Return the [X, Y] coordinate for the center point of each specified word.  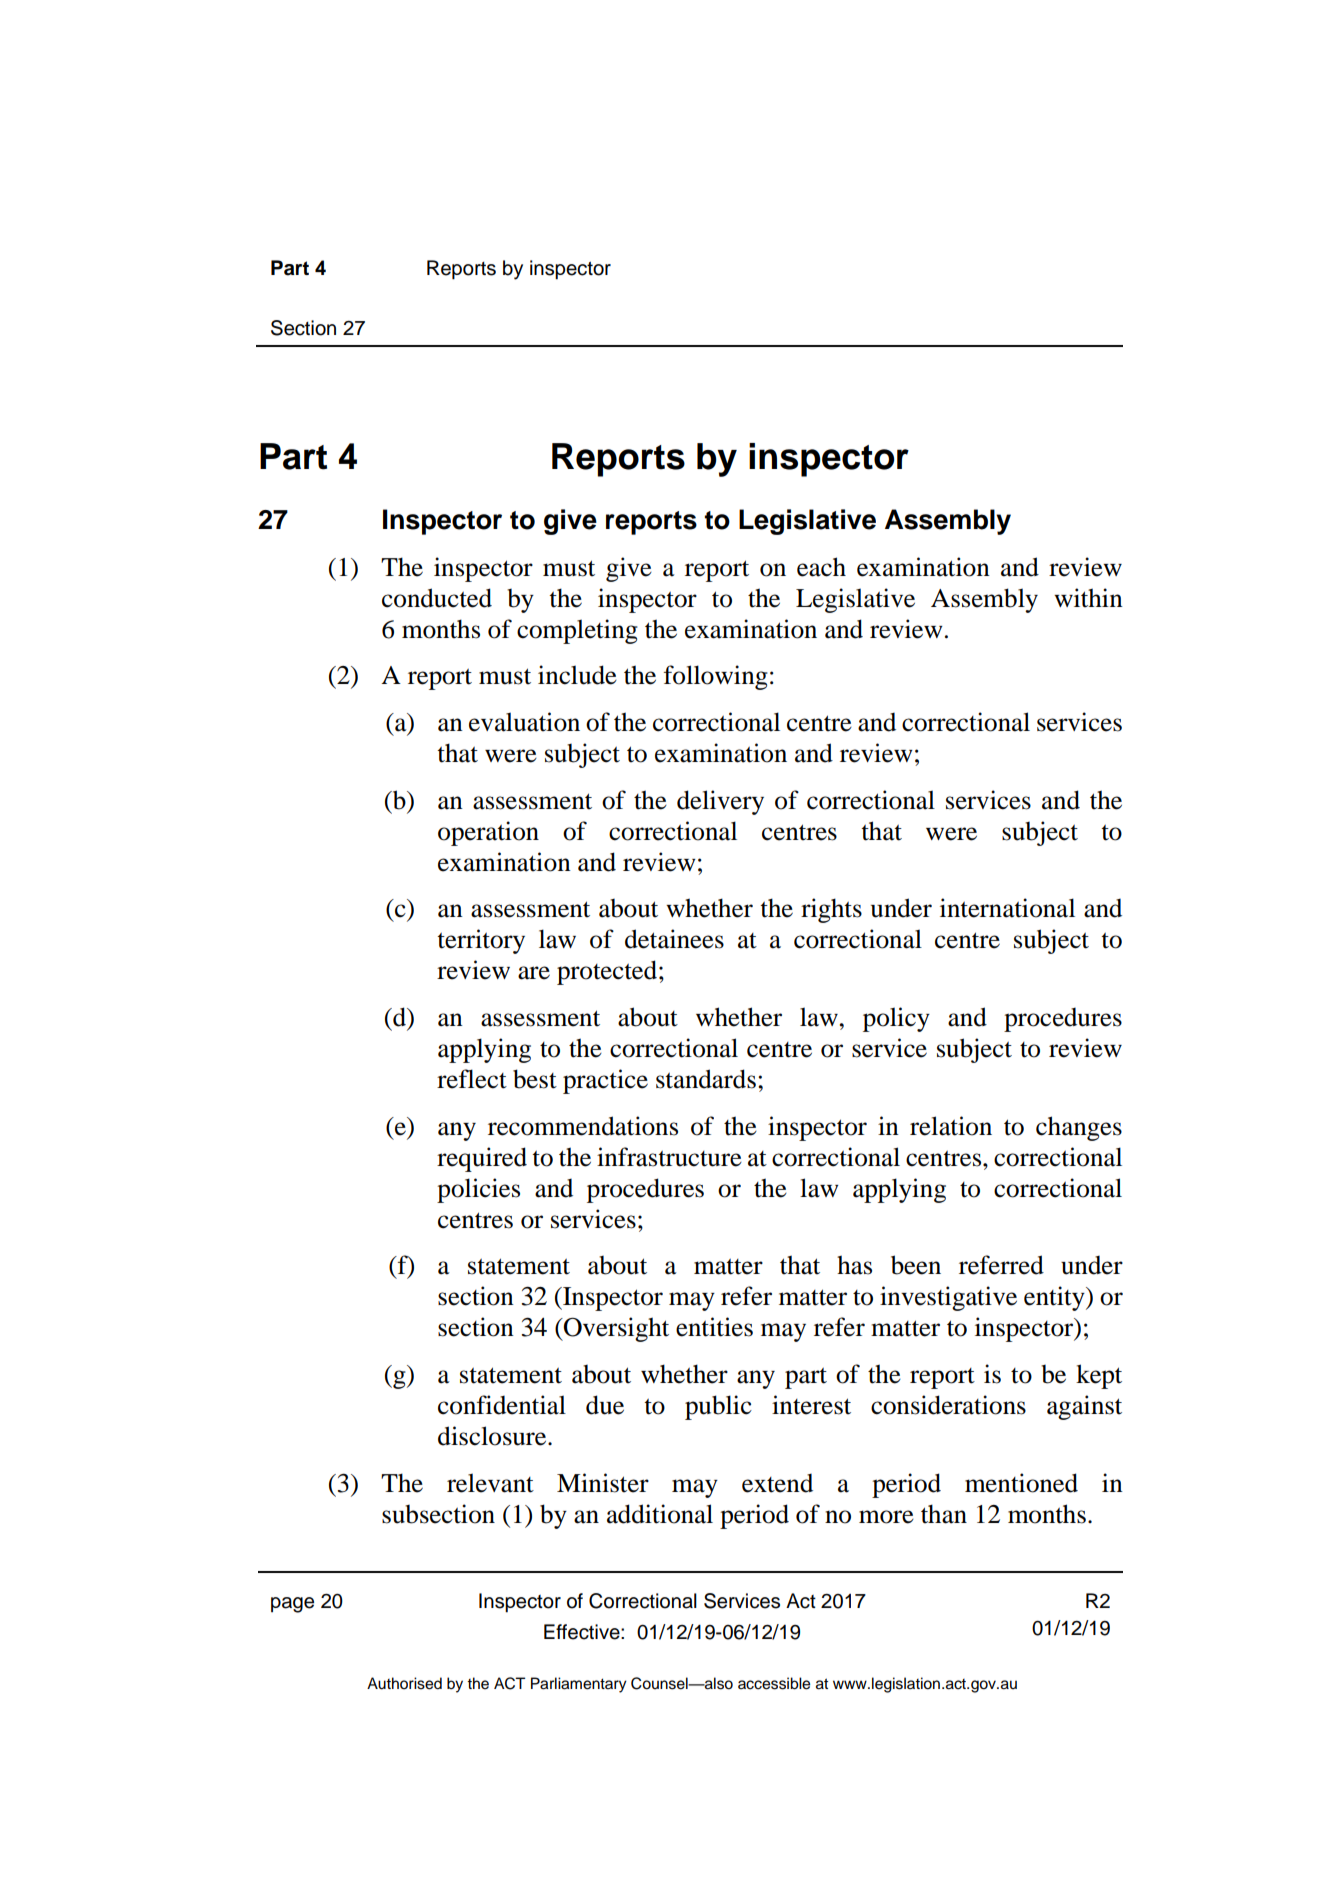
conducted [437, 598]
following [716, 677]
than [944, 1514]
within [1088, 598]
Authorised [404, 1683]
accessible [774, 1683]
